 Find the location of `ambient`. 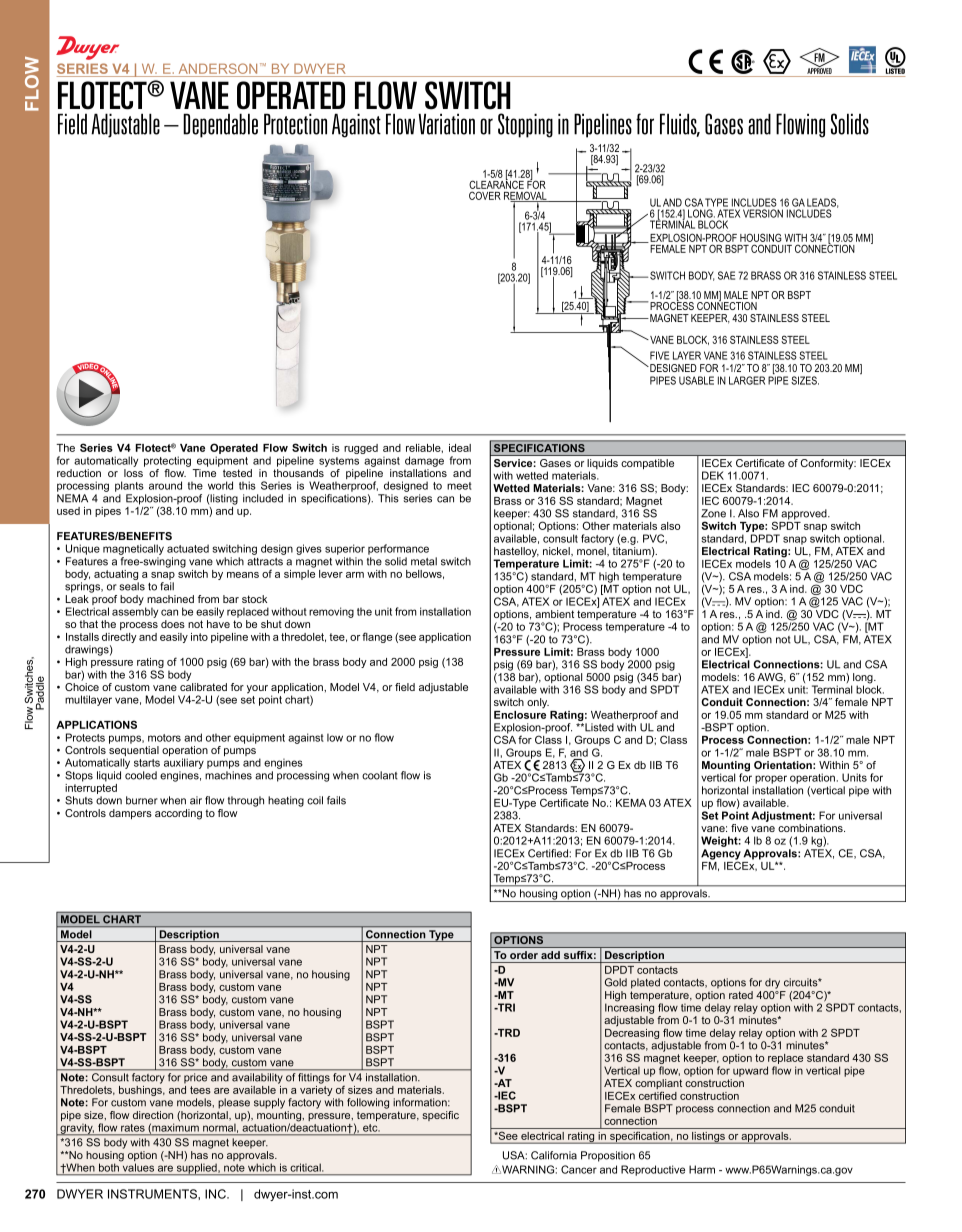

ambient is located at coordinates (554, 614).
